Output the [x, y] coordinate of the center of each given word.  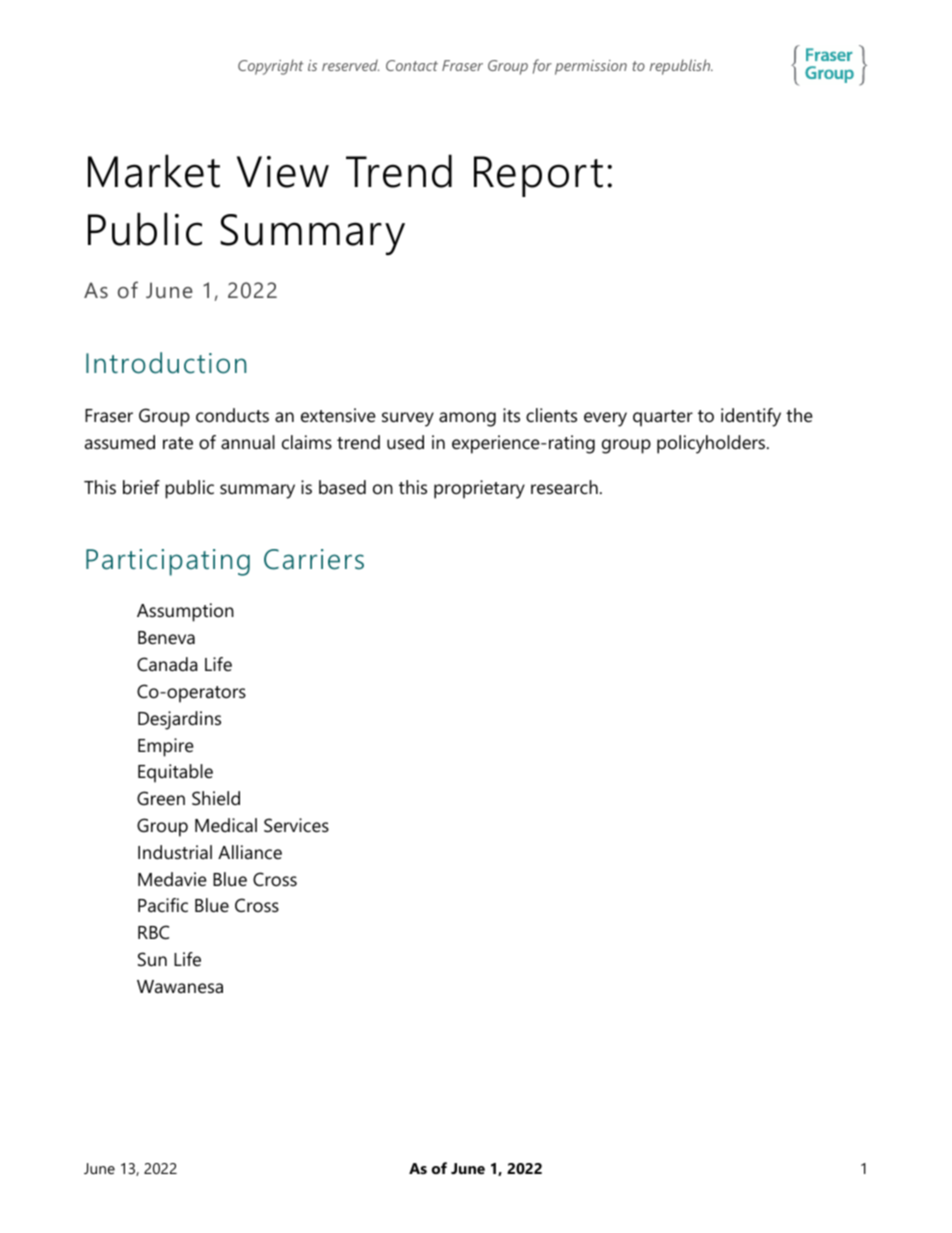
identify [751, 417]
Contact [412, 65]
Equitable [175, 773]
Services [296, 825]
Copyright [270, 67]
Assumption [185, 612]
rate [178, 443]
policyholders [712, 444]
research [564, 487]
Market [154, 171]
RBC [153, 932]
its [511, 415]
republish [681, 67]
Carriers [314, 559]
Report [538, 176]
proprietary [479, 489]
